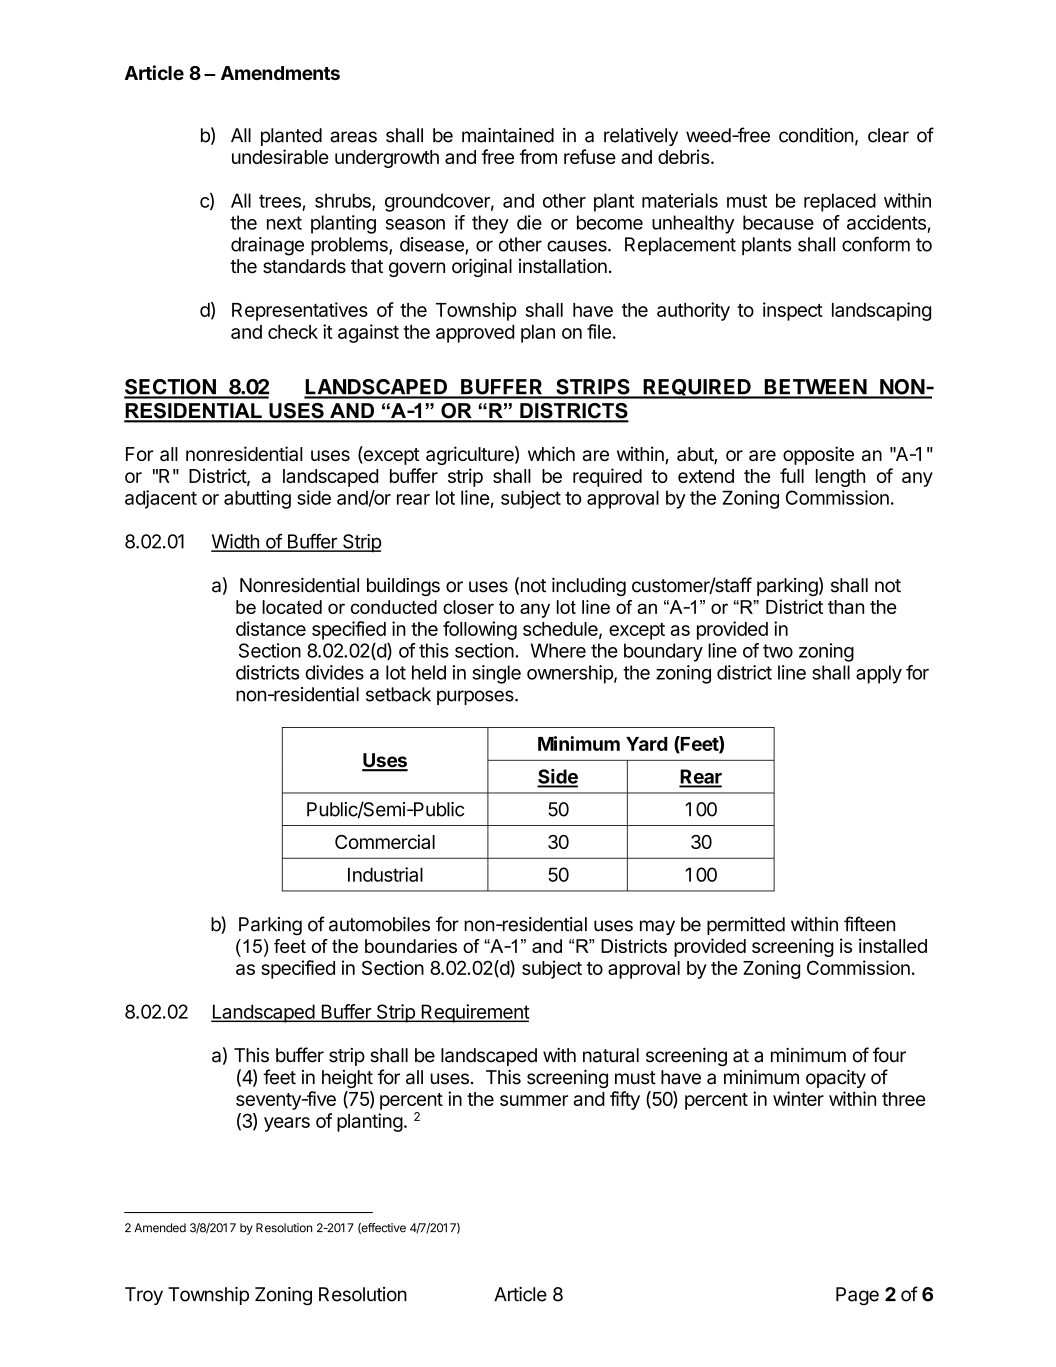  Describe the element at coordinates (551, 453) in the image. I see `which` at that location.
